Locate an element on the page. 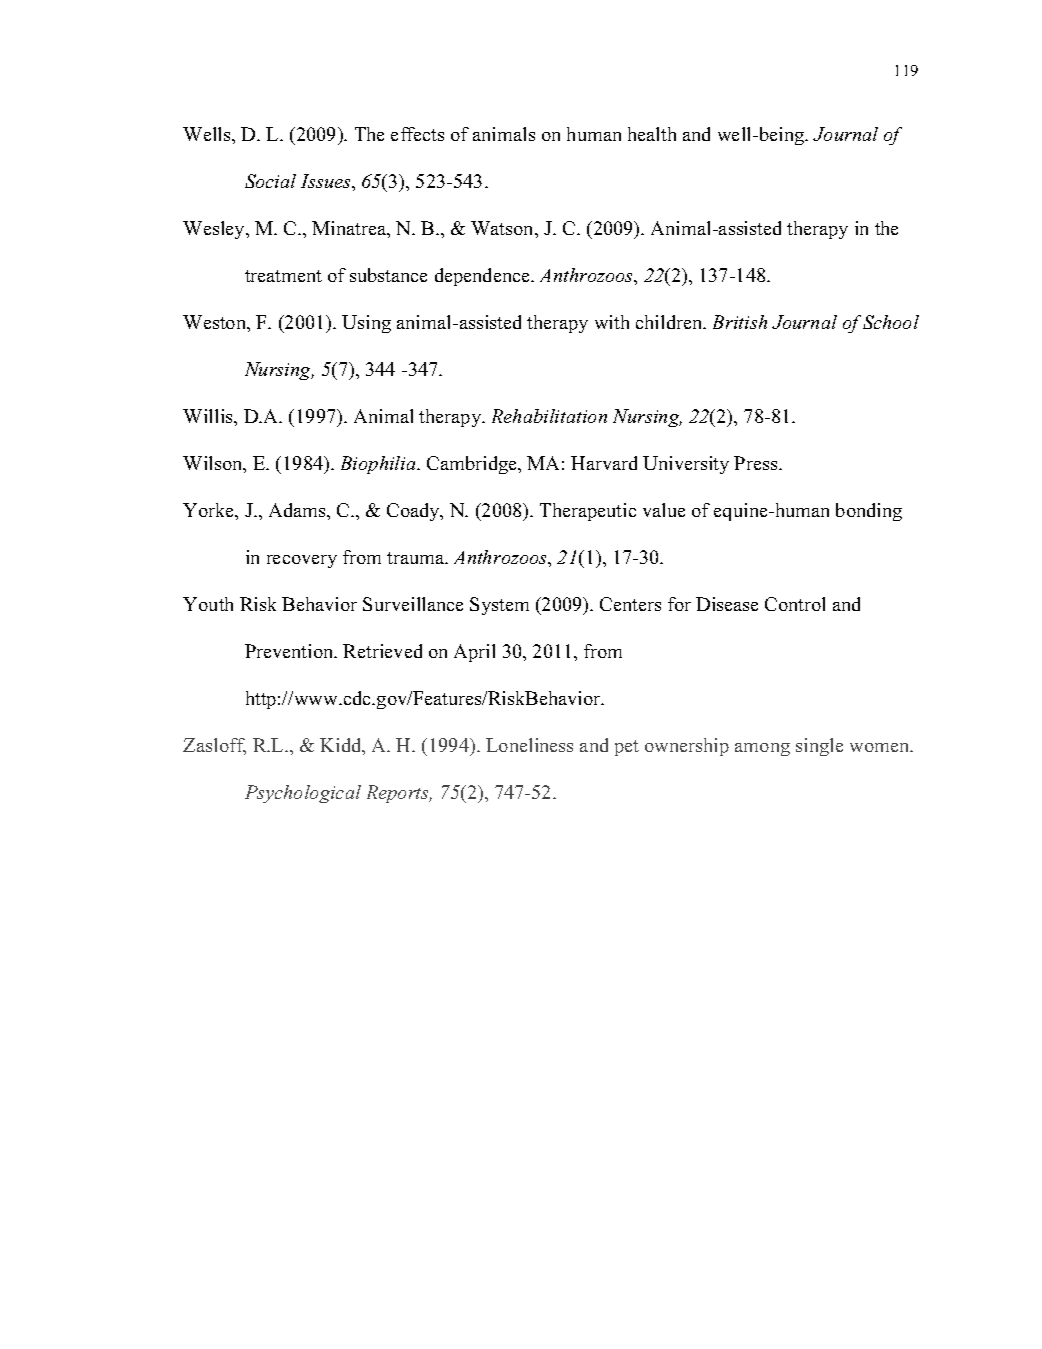  with is located at coordinates (612, 322).
